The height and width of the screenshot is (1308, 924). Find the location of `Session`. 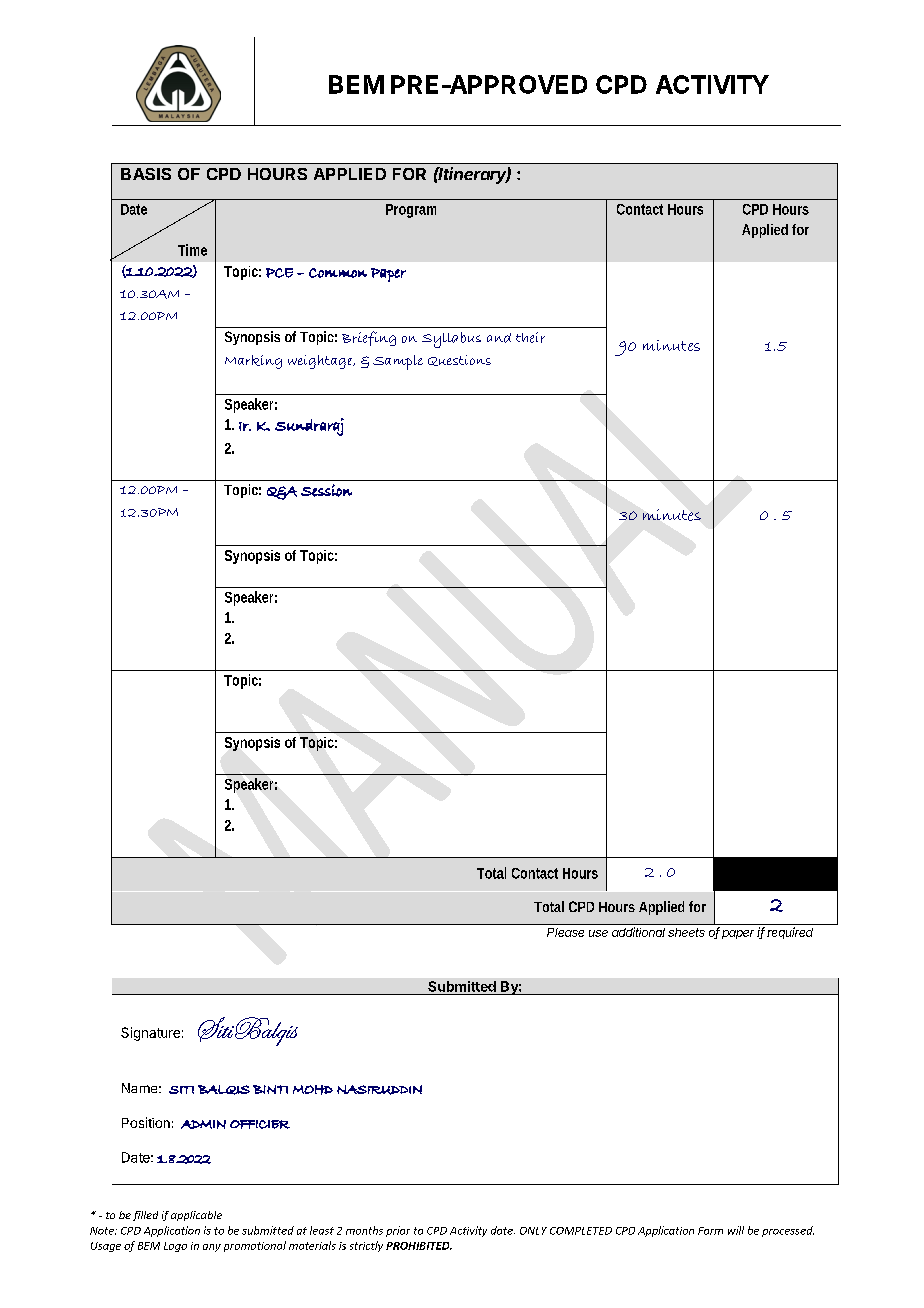

Session is located at coordinates (326, 490).
